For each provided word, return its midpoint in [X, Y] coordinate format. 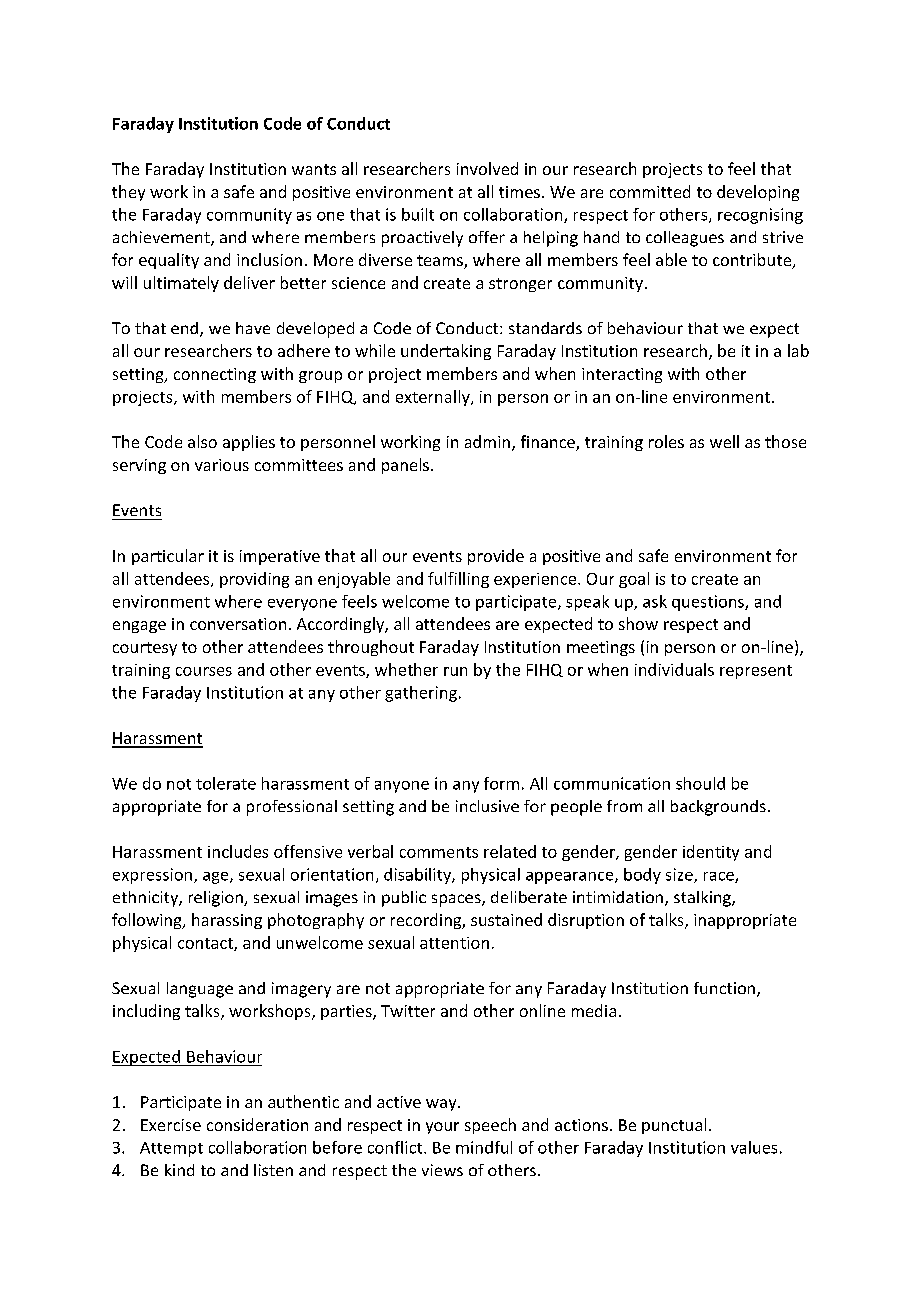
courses [204, 671]
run [455, 671]
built [418, 214]
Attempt [171, 1149]
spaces [457, 900]
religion [217, 899]
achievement [162, 238]
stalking [703, 899]
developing [758, 193]
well [724, 441]
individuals [674, 669]
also [202, 441]
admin [487, 441]
